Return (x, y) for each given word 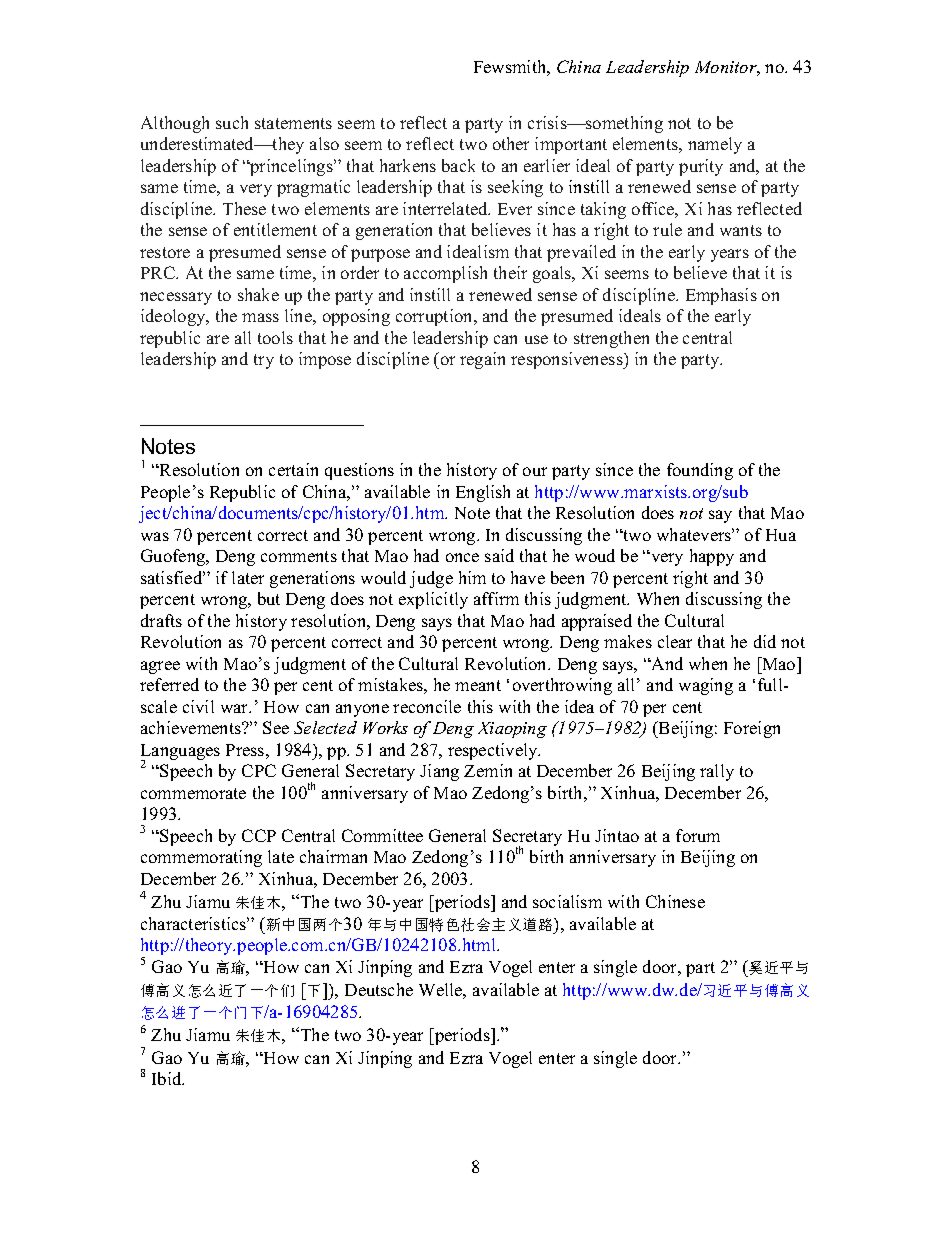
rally (717, 772)
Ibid (168, 1078)
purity (701, 167)
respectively (494, 751)
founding (700, 471)
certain (293, 469)
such (232, 122)
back (458, 165)
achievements (192, 727)
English (483, 493)
